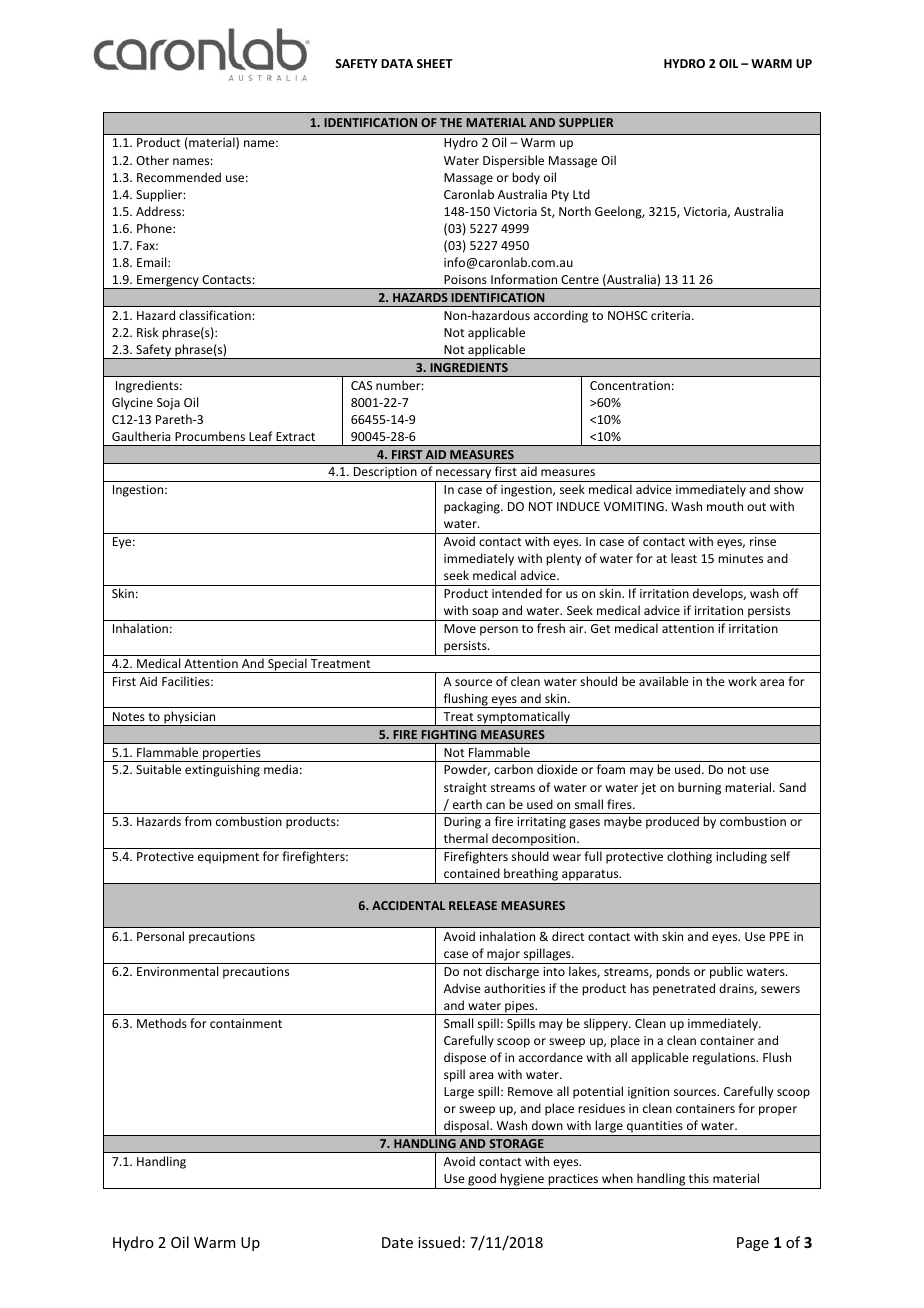  What do you see at coordinates (397, 1242) in the screenshot?
I see `Date` at bounding box center [397, 1242].
